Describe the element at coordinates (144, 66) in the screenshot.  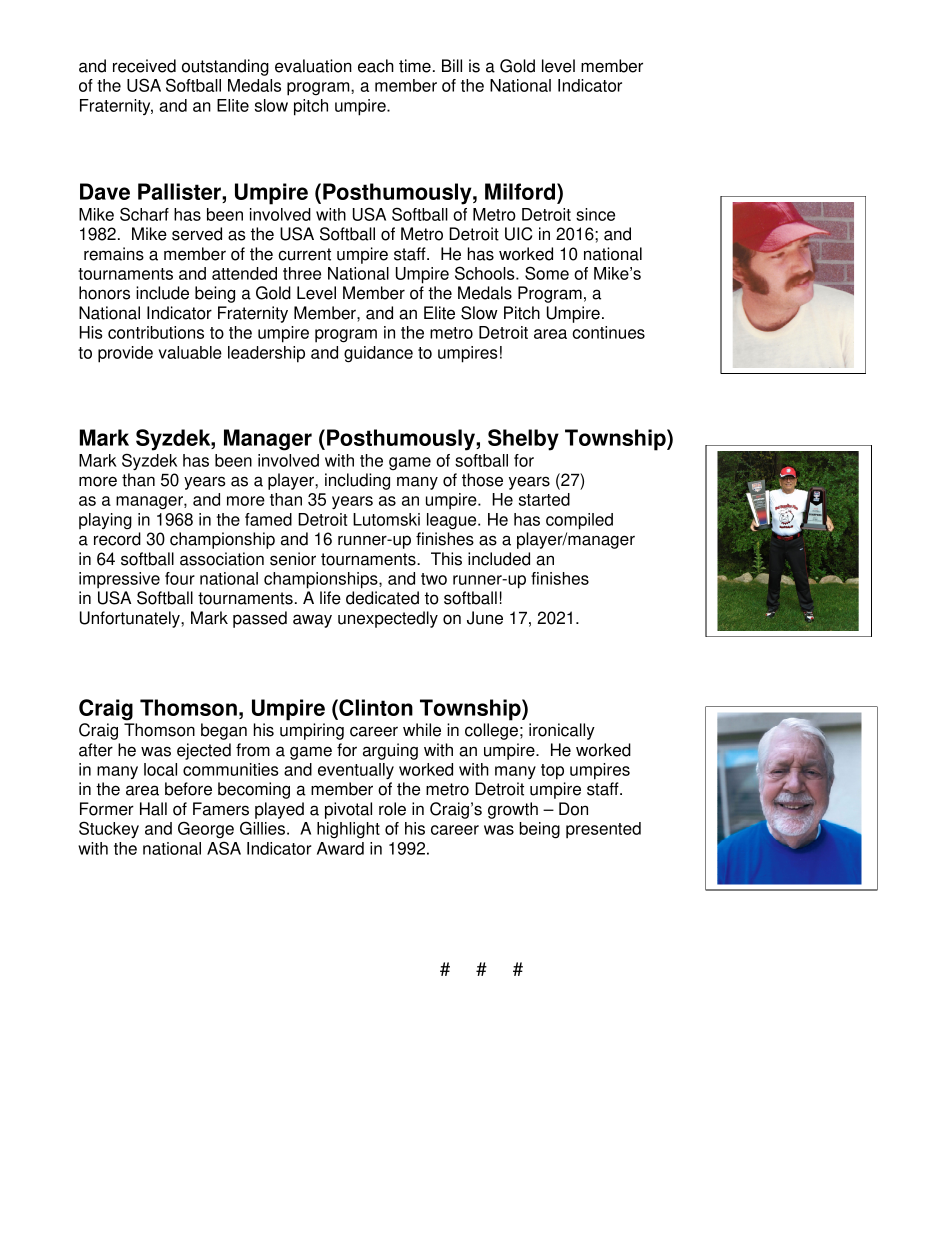
I see `received` at that location.
